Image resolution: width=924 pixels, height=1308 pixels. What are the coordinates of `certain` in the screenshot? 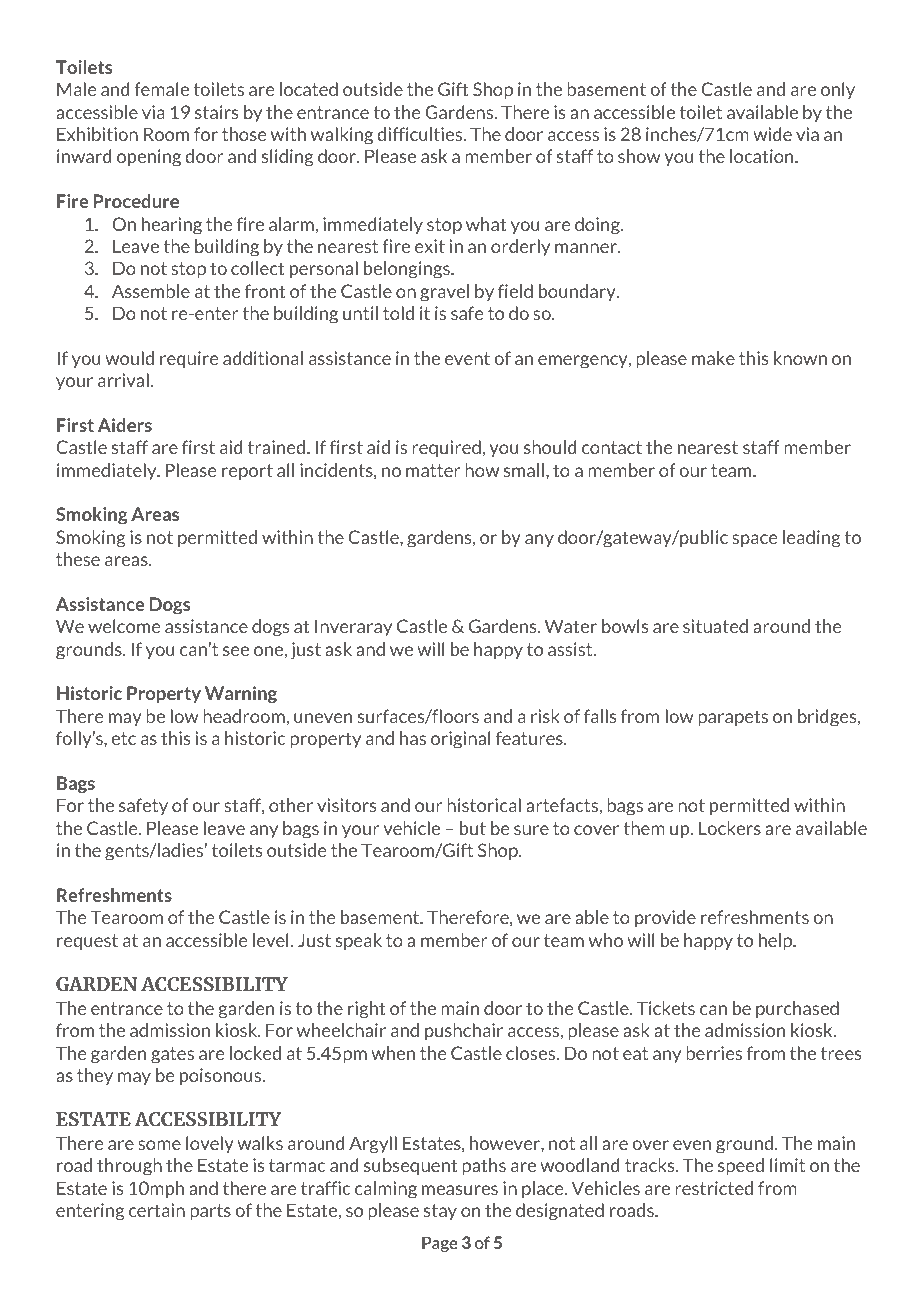 It's located at (157, 1210).
